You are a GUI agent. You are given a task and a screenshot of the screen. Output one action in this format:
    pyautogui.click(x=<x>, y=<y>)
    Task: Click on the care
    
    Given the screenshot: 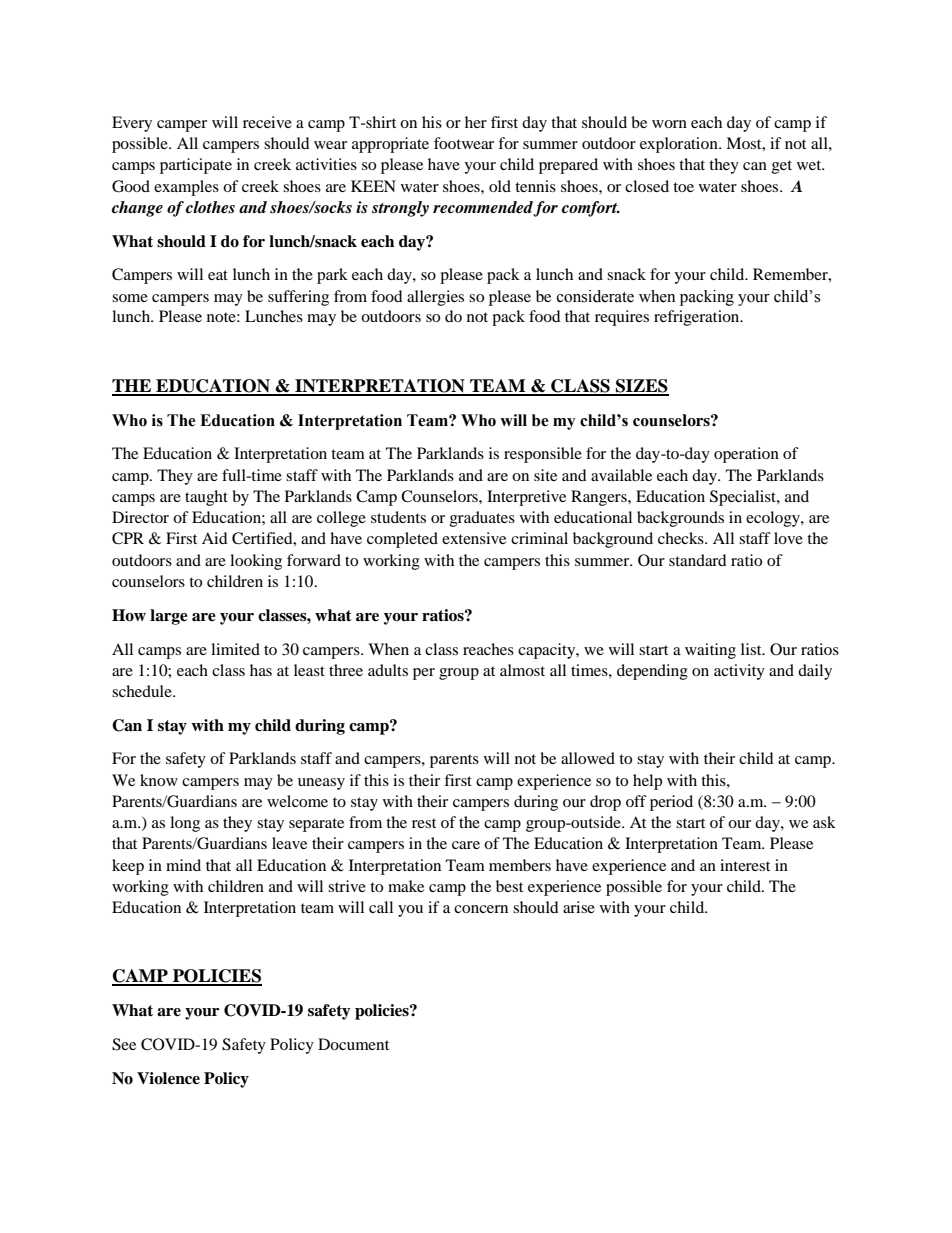 What is the action you would take?
    pyautogui.click(x=466, y=845)
